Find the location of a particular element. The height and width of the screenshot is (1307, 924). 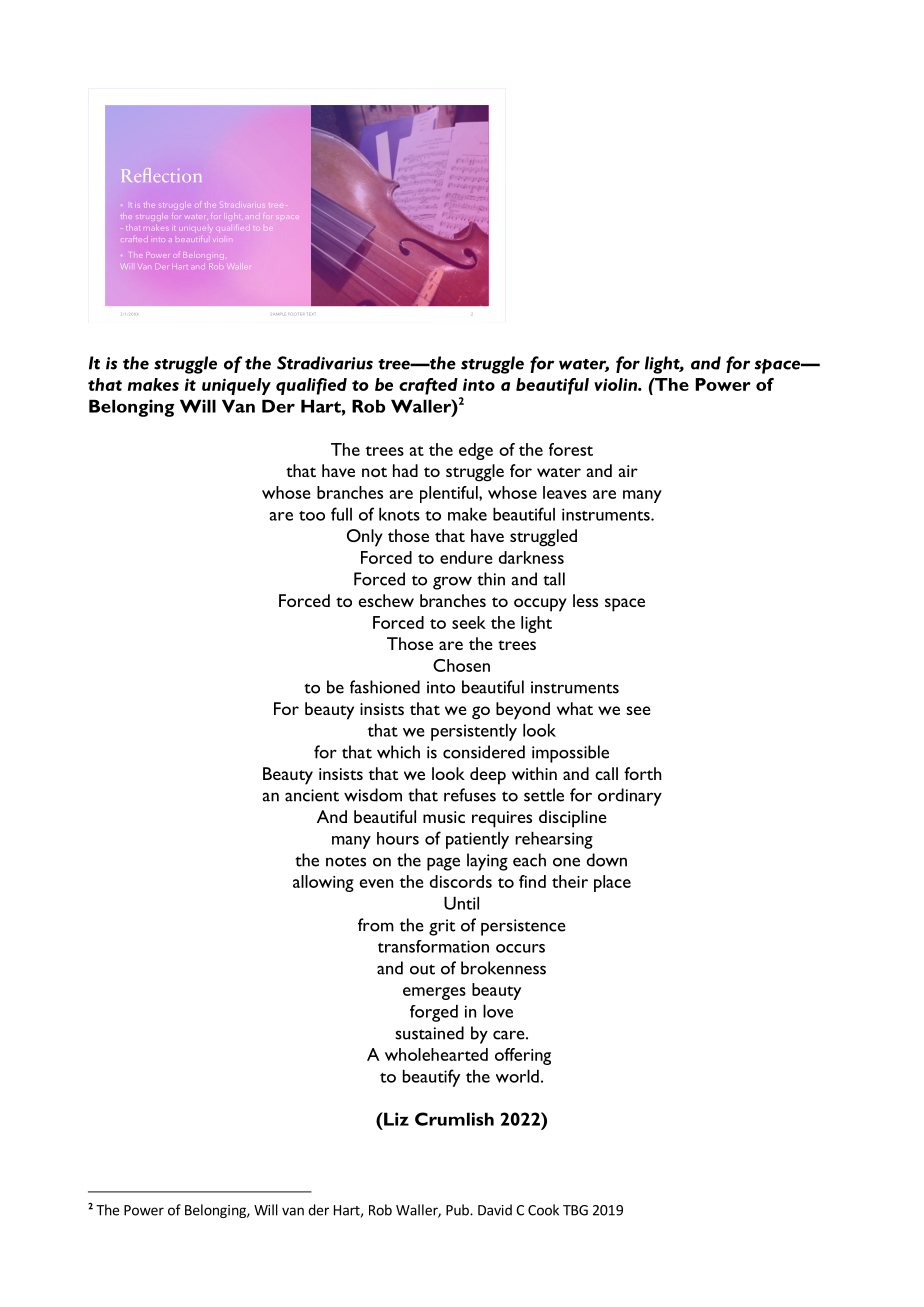

allowing is located at coordinates (323, 883).
